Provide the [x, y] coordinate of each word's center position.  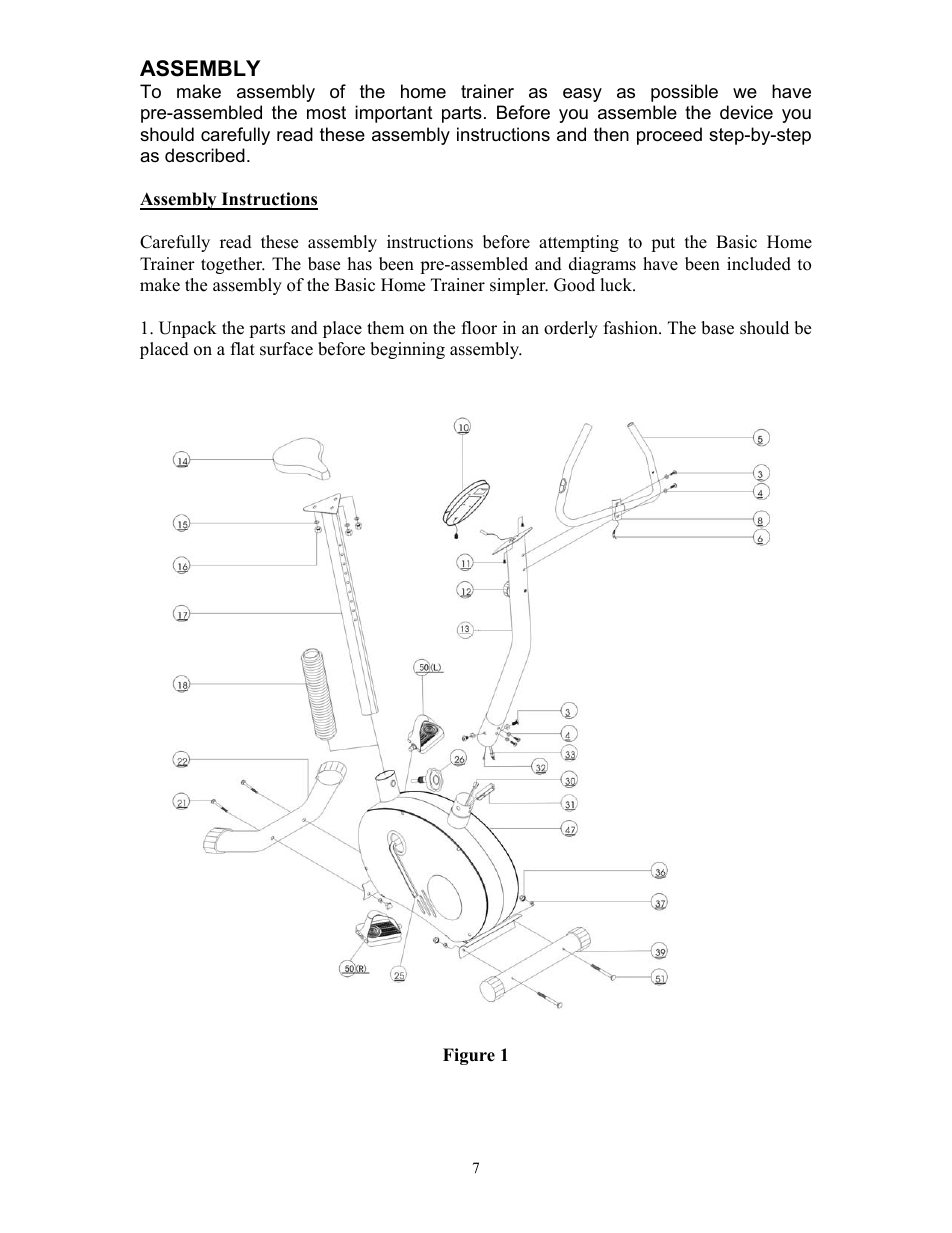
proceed [669, 136]
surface [286, 349]
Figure [469, 1056]
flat [243, 348]
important [394, 114]
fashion [632, 328]
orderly [571, 329]
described [205, 155]
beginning [407, 350]
